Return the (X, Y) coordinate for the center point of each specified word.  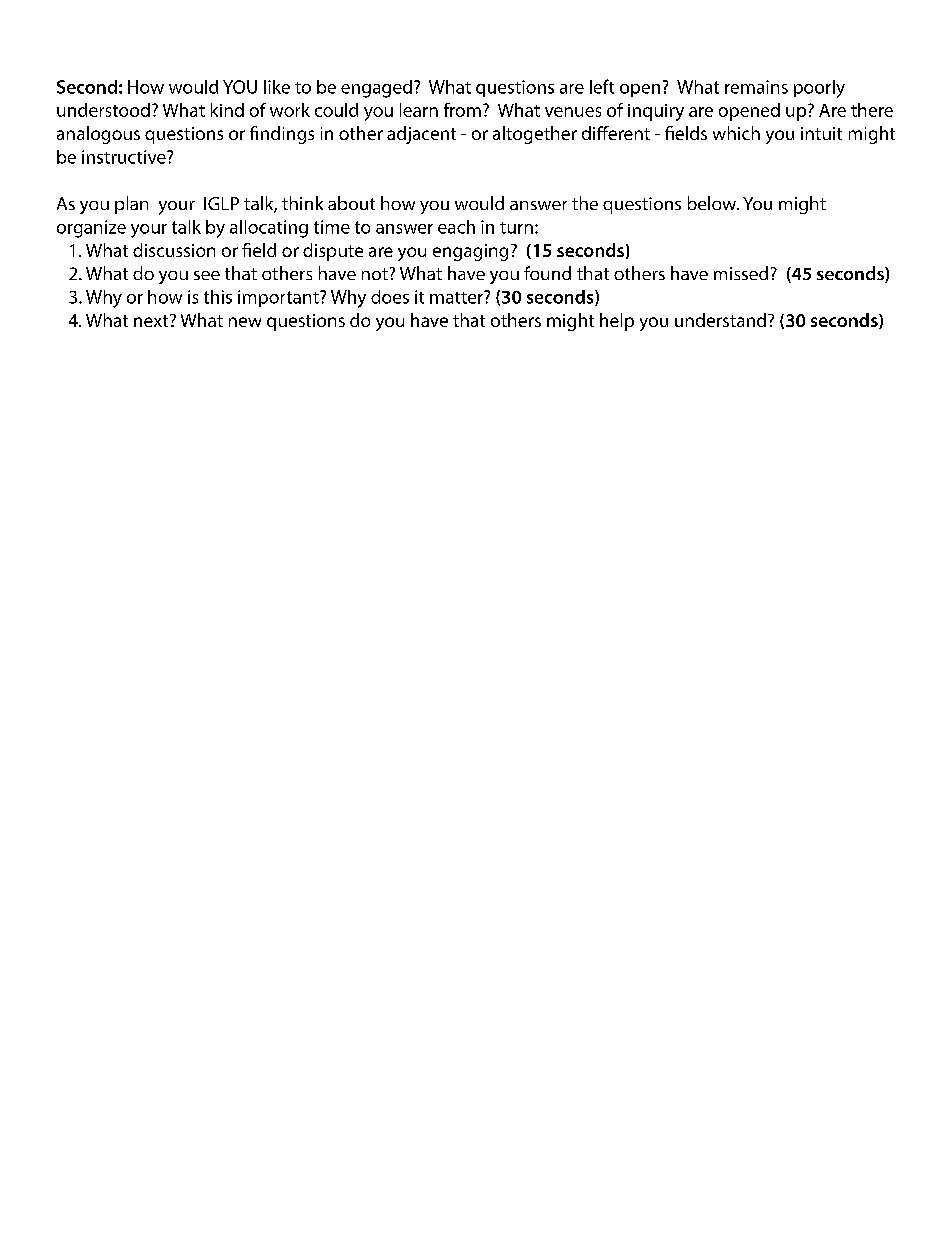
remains (756, 87)
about (351, 203)
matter (457, 297)
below (713, 203)
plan (131, 205)
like (277, 87)
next (152, 320)
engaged (376, 89)
